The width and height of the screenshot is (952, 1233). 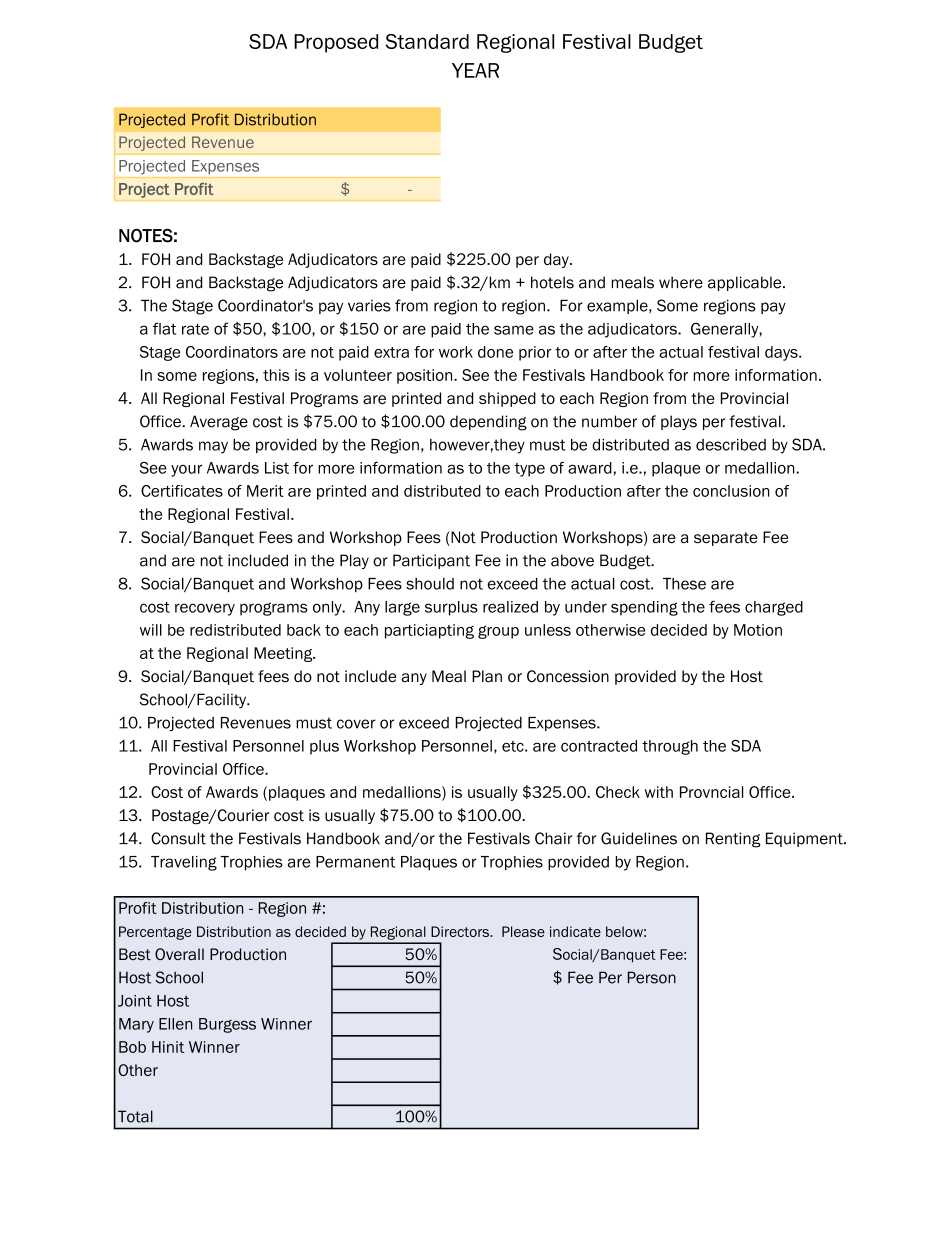 What do you see at coordinates (178, 838) in the screenshot?
I see `Consult` at bounding box center [178, 838].
